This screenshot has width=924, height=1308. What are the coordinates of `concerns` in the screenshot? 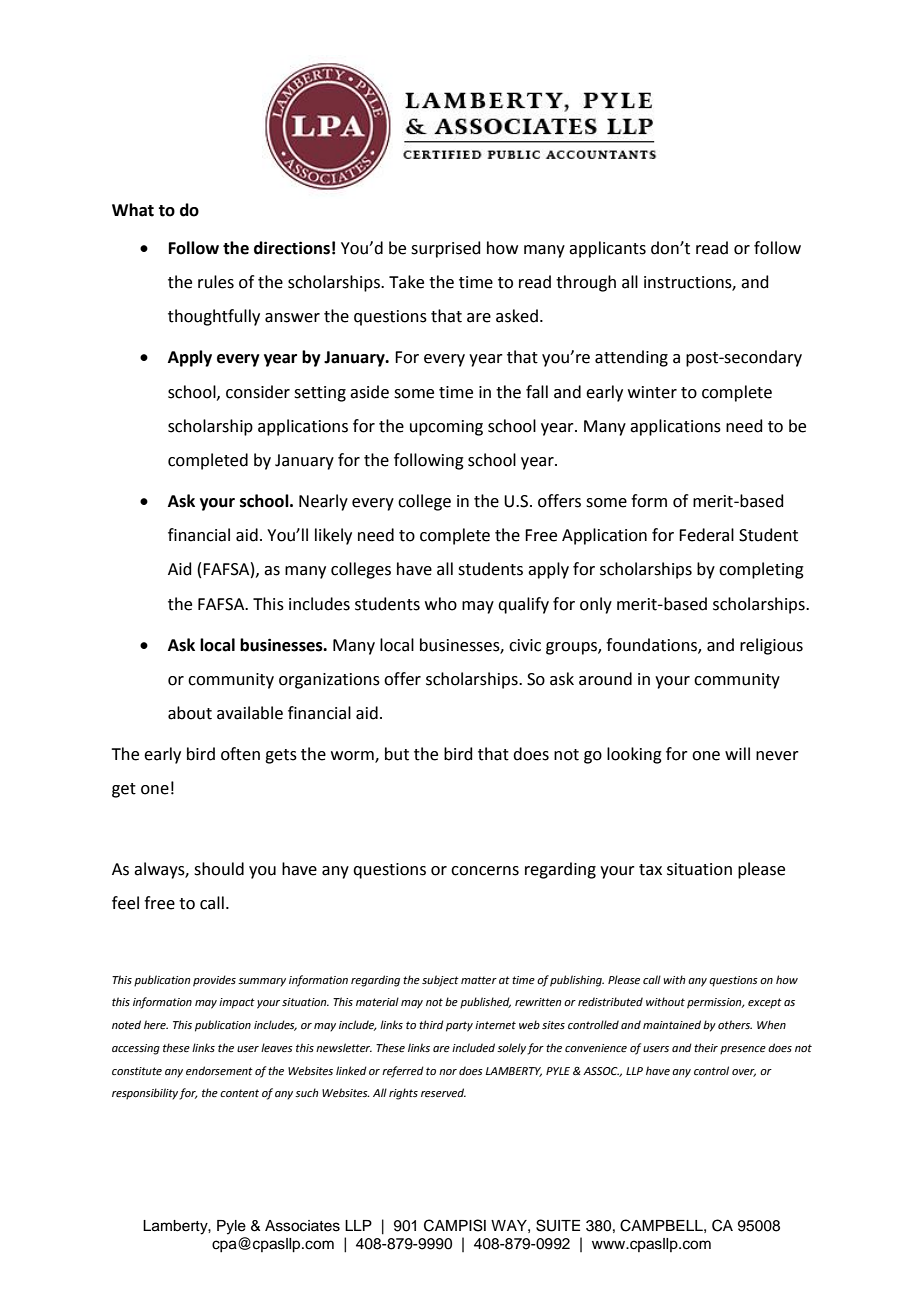 It's located at (485, 871).
